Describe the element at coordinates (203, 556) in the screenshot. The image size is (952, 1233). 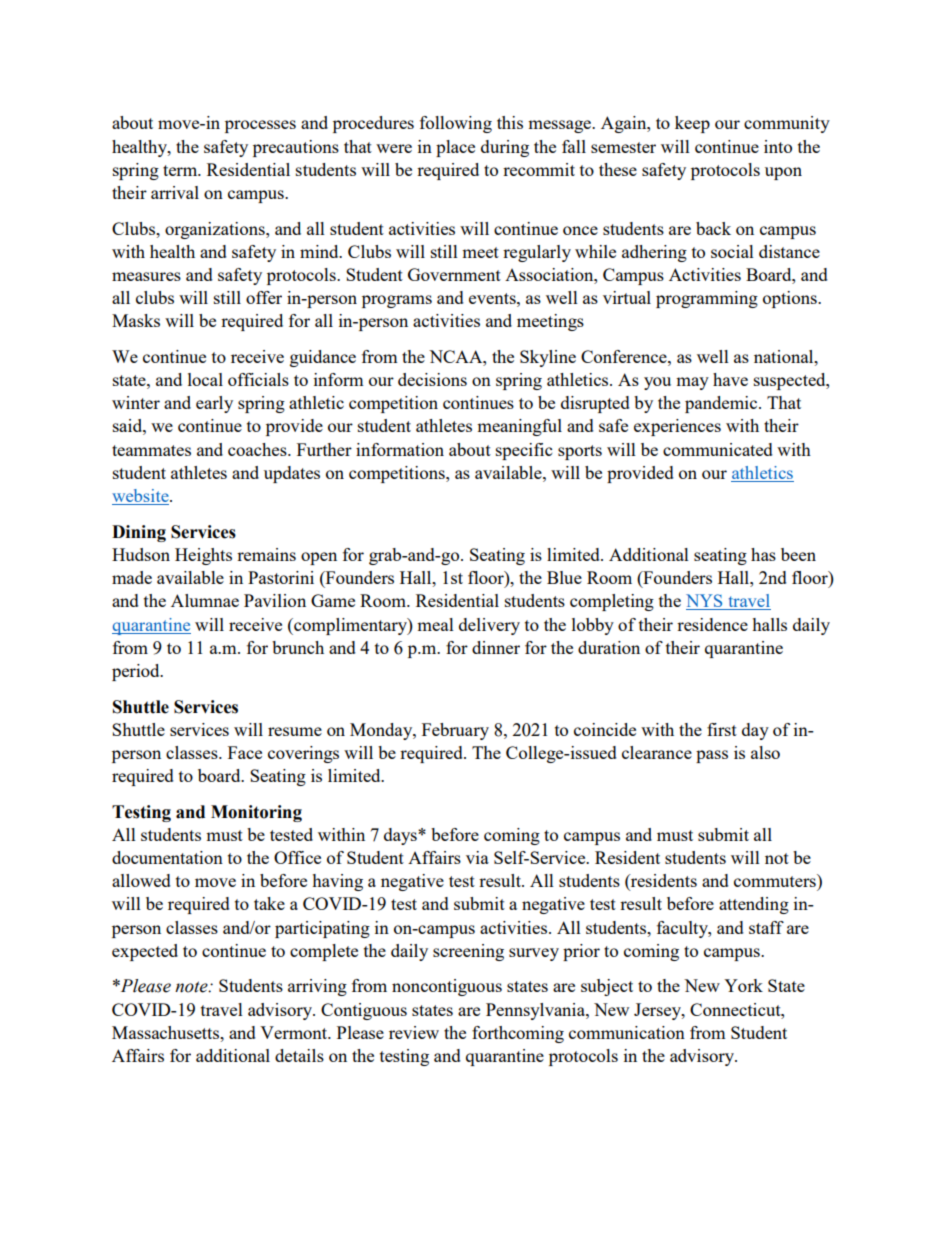
I see `Heights` at that location.
